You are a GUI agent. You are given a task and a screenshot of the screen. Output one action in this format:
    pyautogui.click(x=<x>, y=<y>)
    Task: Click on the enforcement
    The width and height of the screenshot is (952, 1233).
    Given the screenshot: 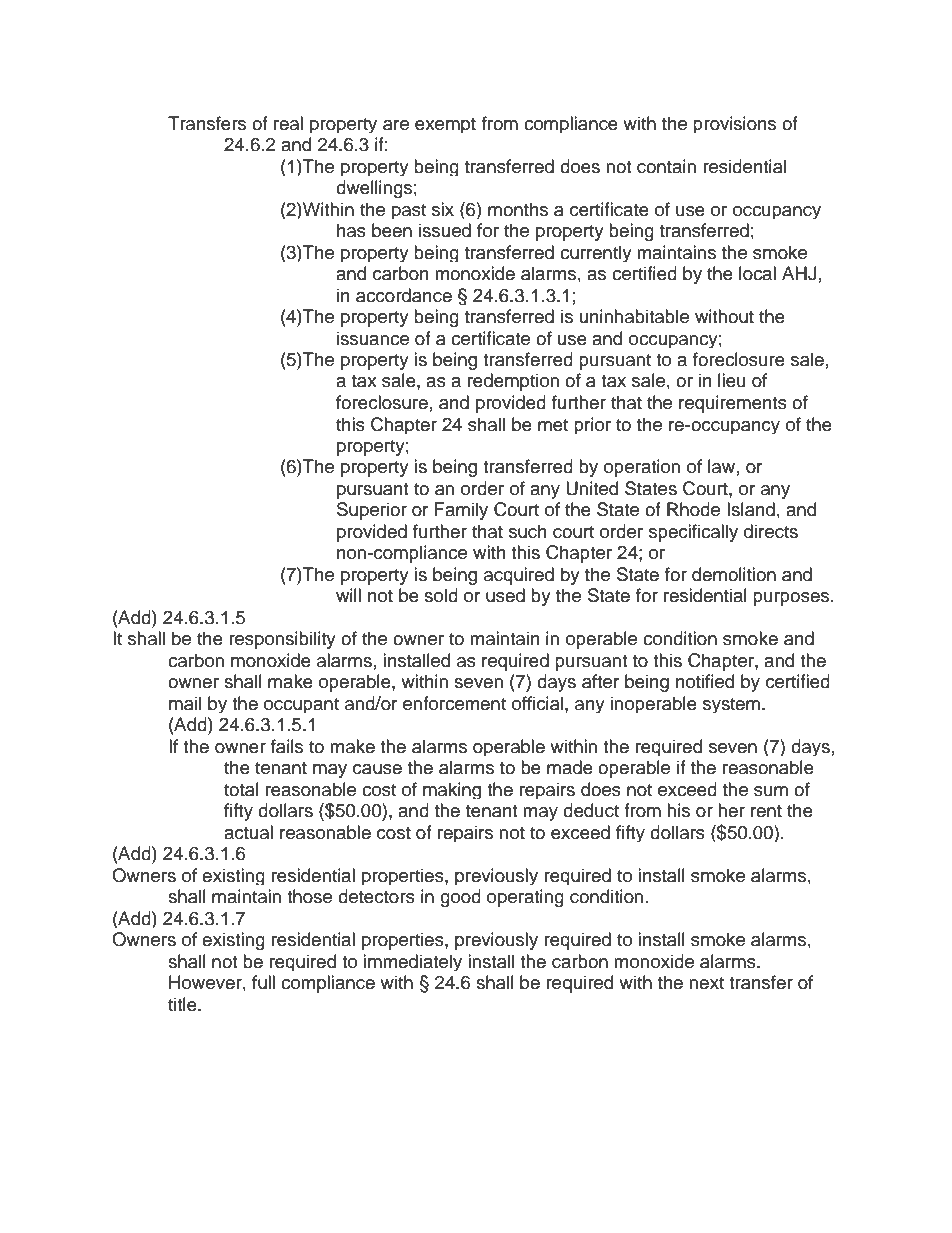 What is the action you would take?
    pyautogui.click(x=454, y=703)
